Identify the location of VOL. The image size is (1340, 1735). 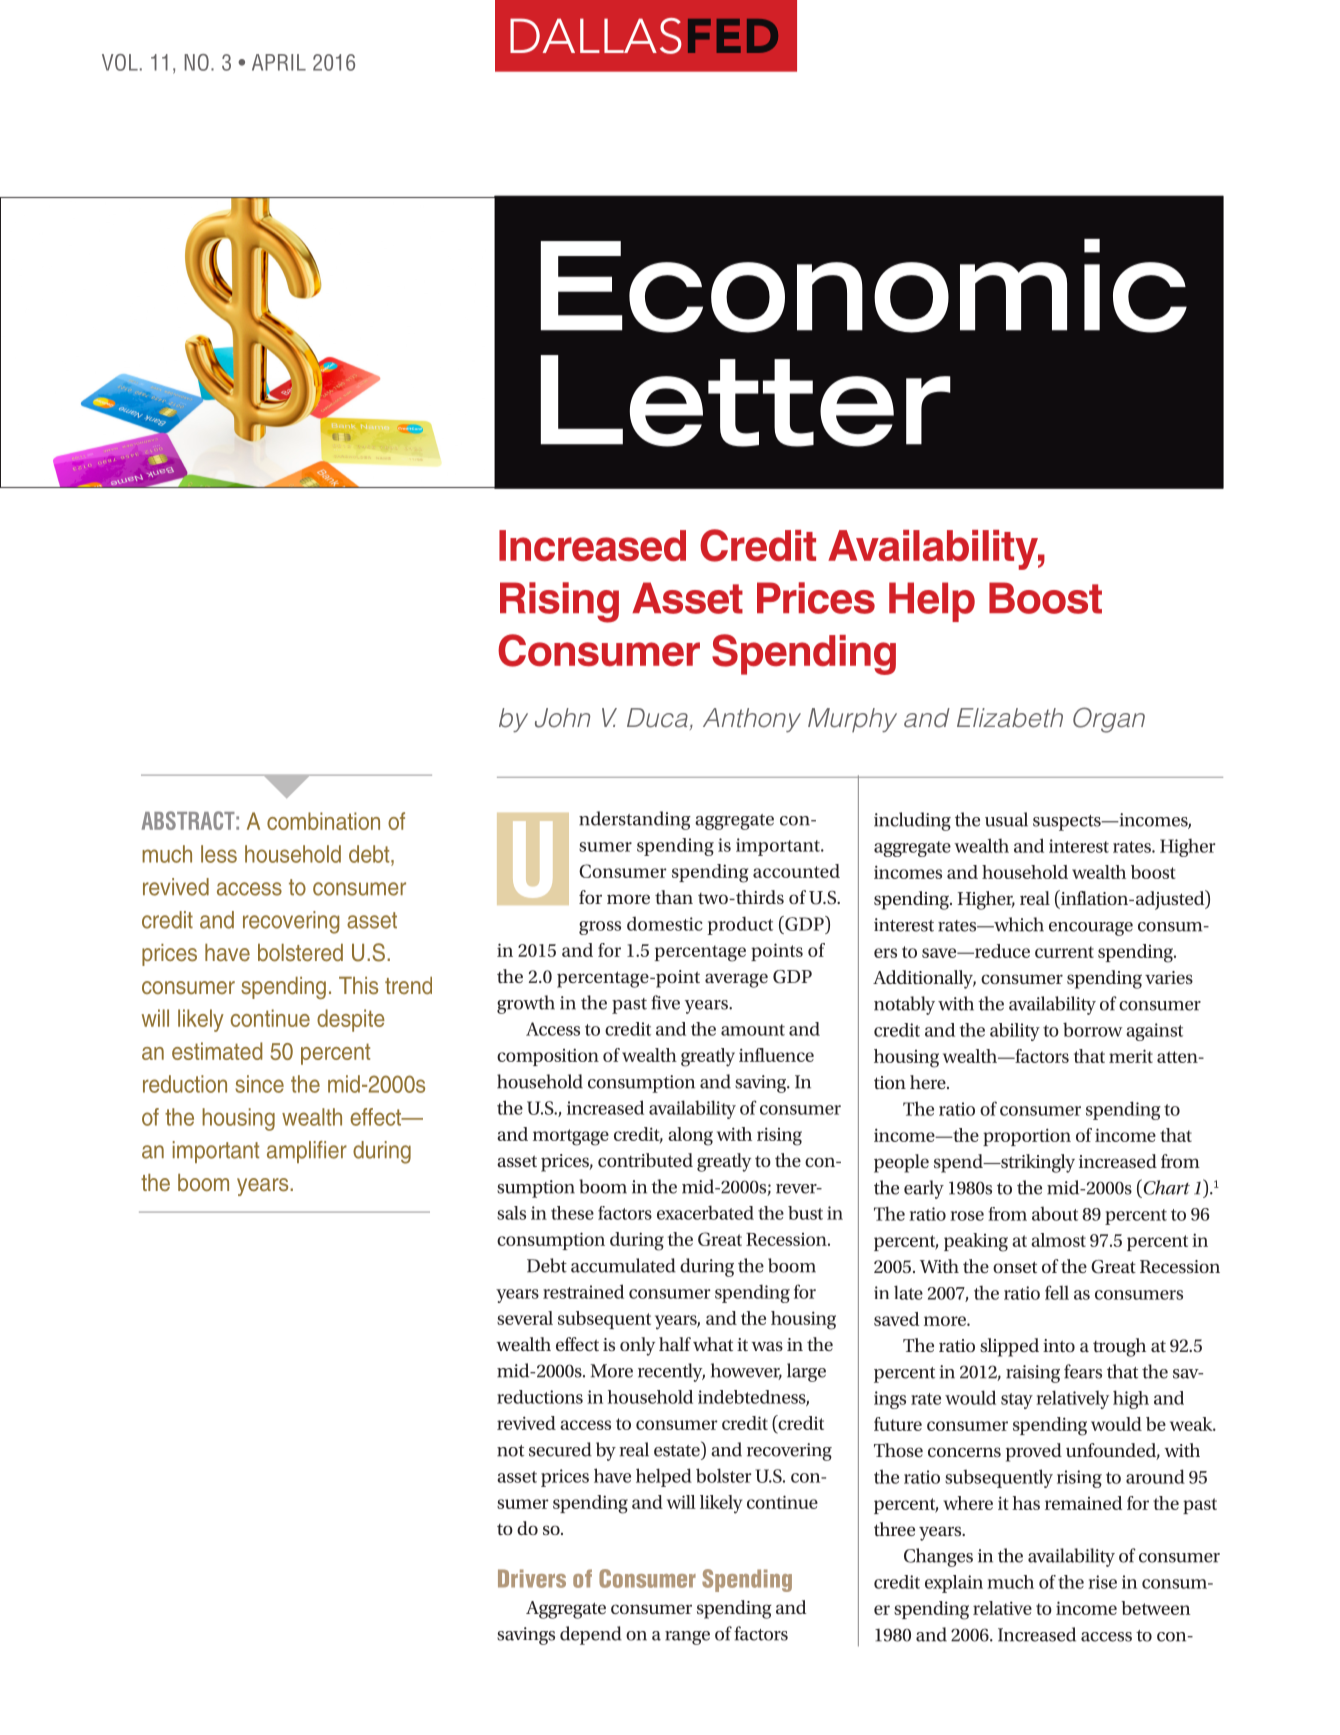
(120, 62).
